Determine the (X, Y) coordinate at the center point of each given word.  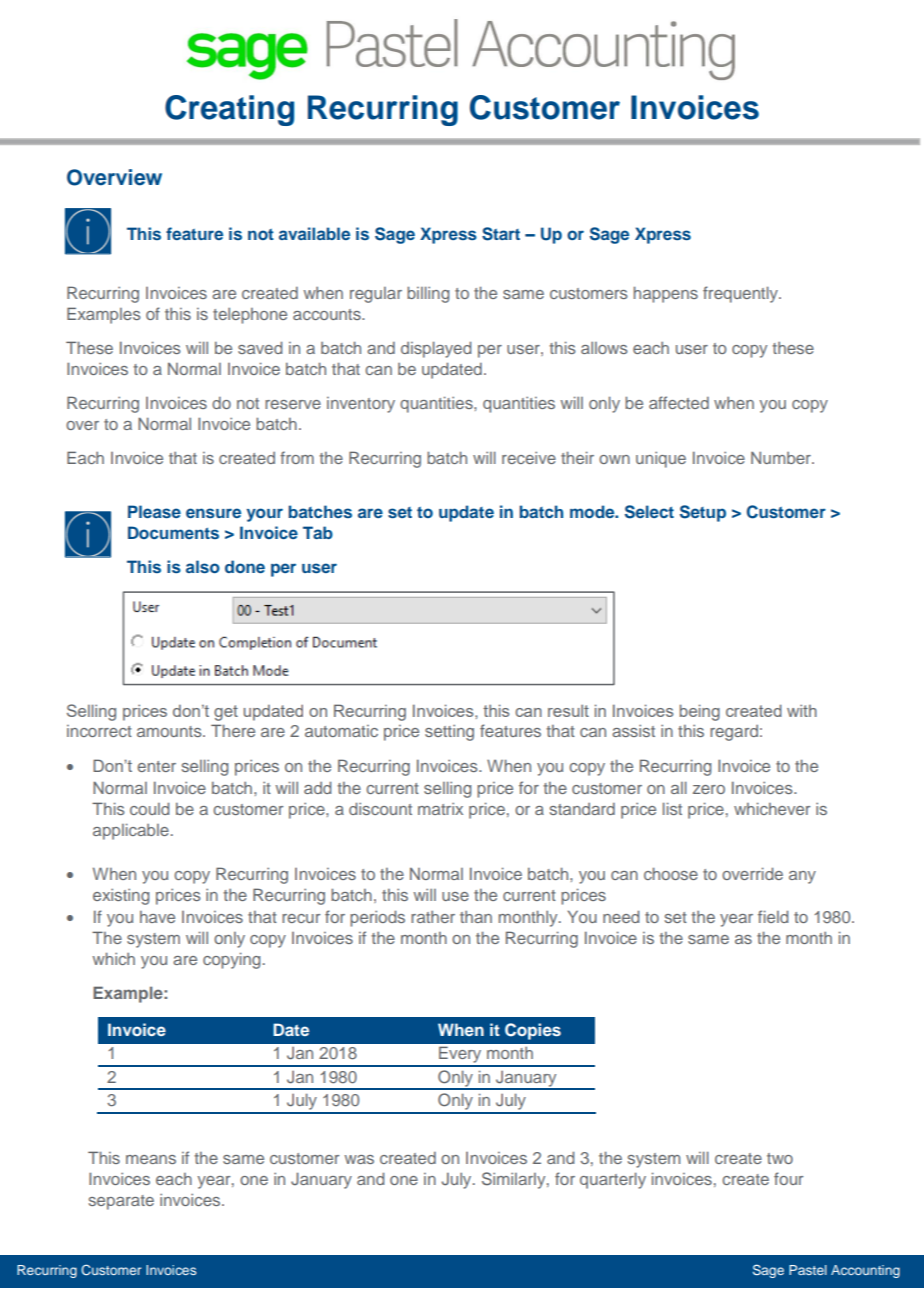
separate (121, 1202)
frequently (741, 294)
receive (529, 458)
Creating (229, 110)
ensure (213, 513)
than (476, 917)
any (802, 877)
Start (501, 234)
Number (782, 457)
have (157, 917)
